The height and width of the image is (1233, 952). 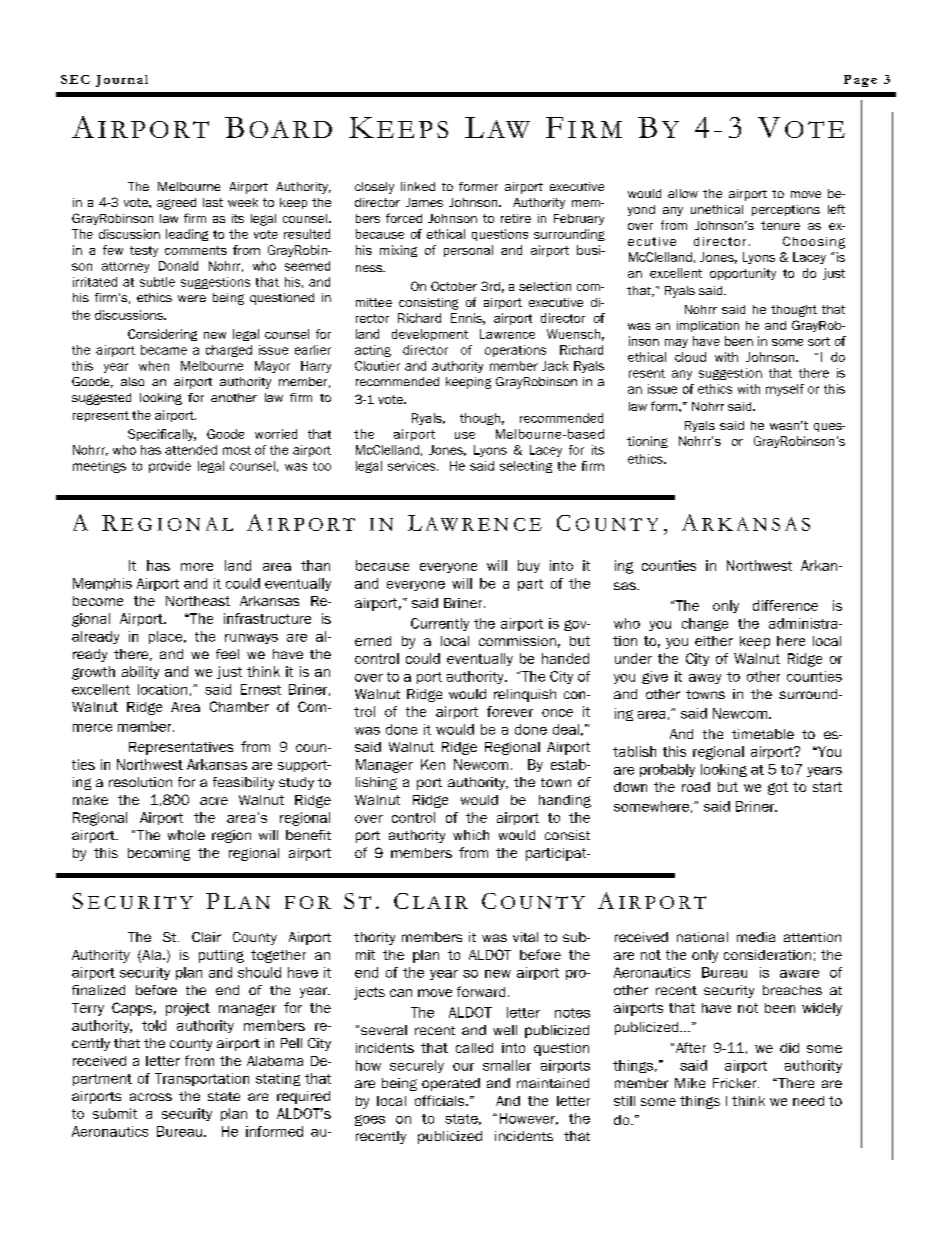 What do you see at coordinates (122, 81) in the image?
I see `Journal` at bounding box center [122, 81].
